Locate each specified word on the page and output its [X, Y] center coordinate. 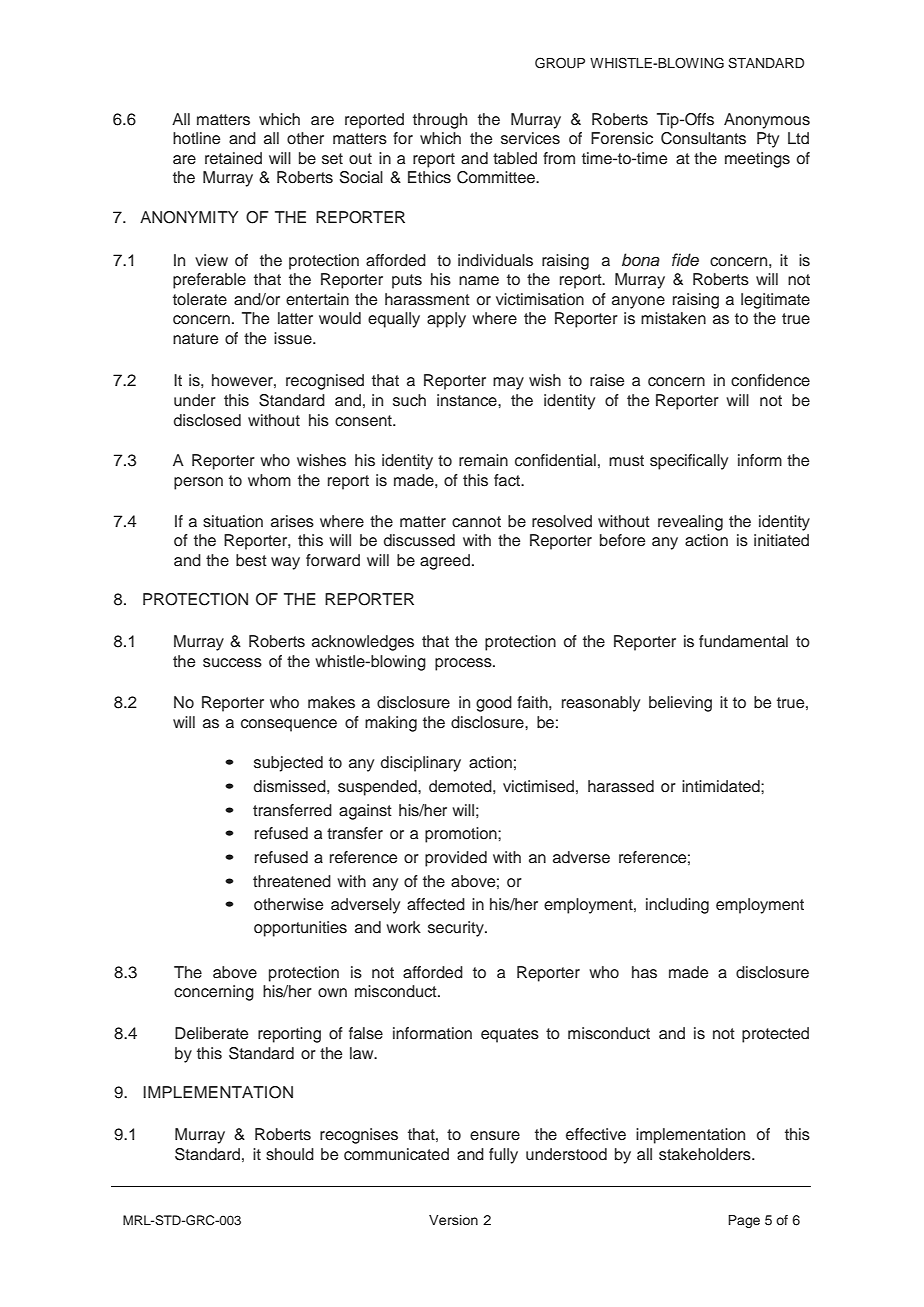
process [464, 664]
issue [294, 338]
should [290, 1154]
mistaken [673, 318]
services [530, 138]
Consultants [703, 138]
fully [503, 1156]
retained [233, 158]
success [232, 663]
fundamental [743, 641]
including [677, 906]
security [457, 929]
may [508, 383]
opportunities [300, 929]
